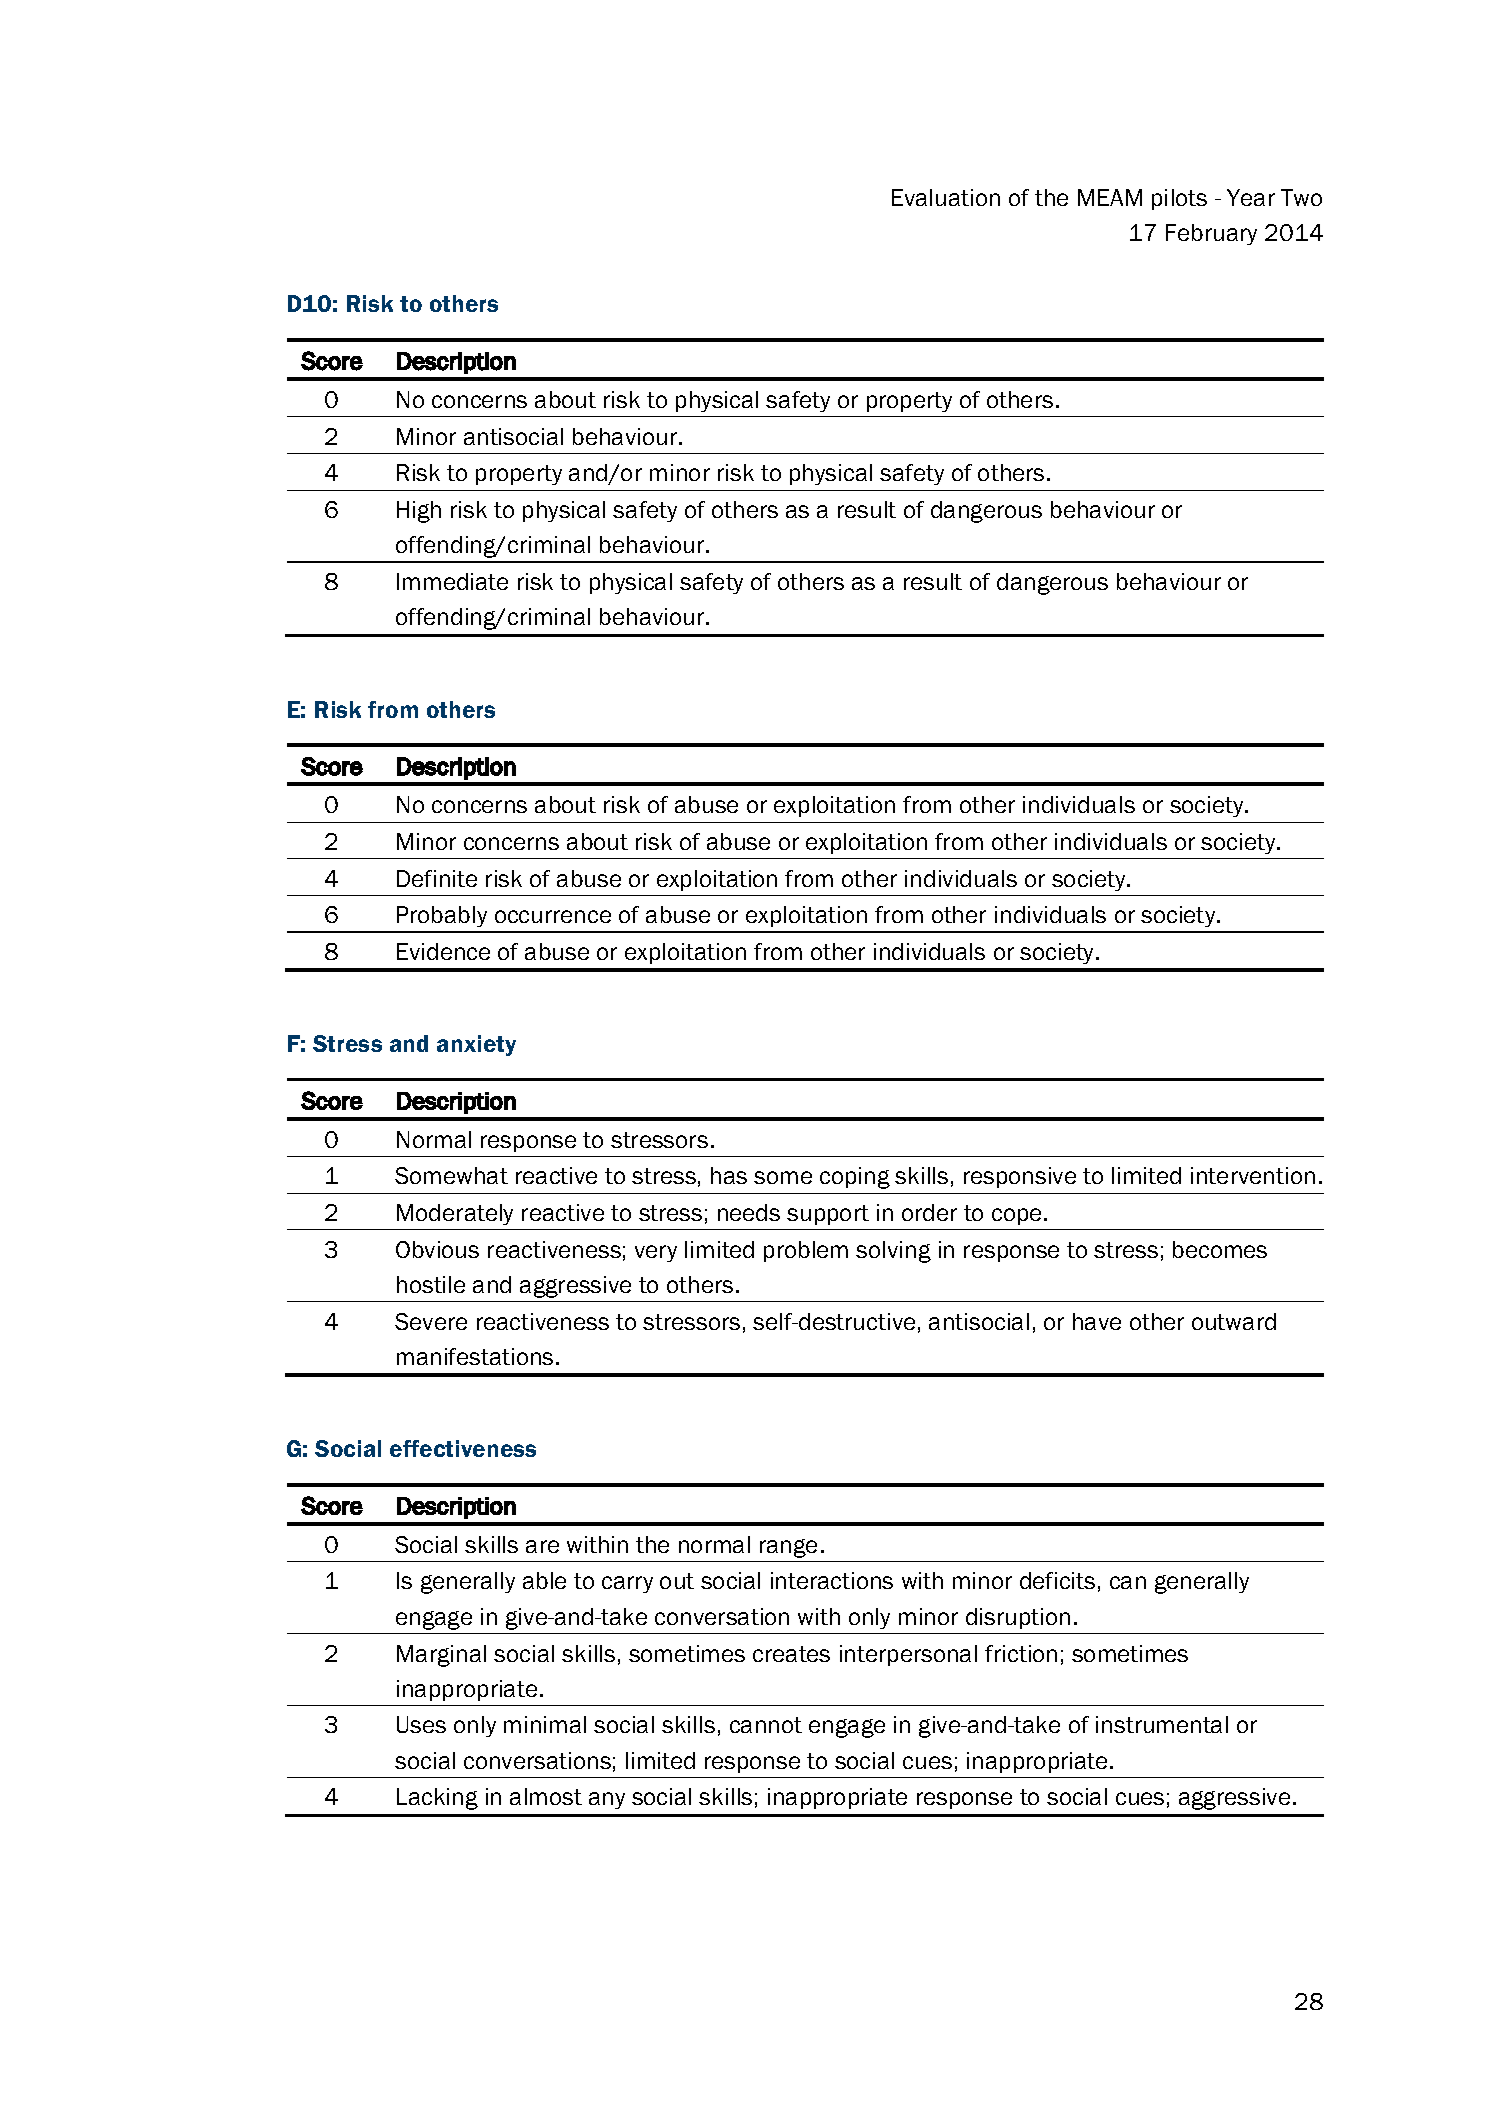 This screenshot has width=1503, height=2125. Describe the element at coordinates (1162, 1724) in the screenshot. I see `instrumental` at that location.
